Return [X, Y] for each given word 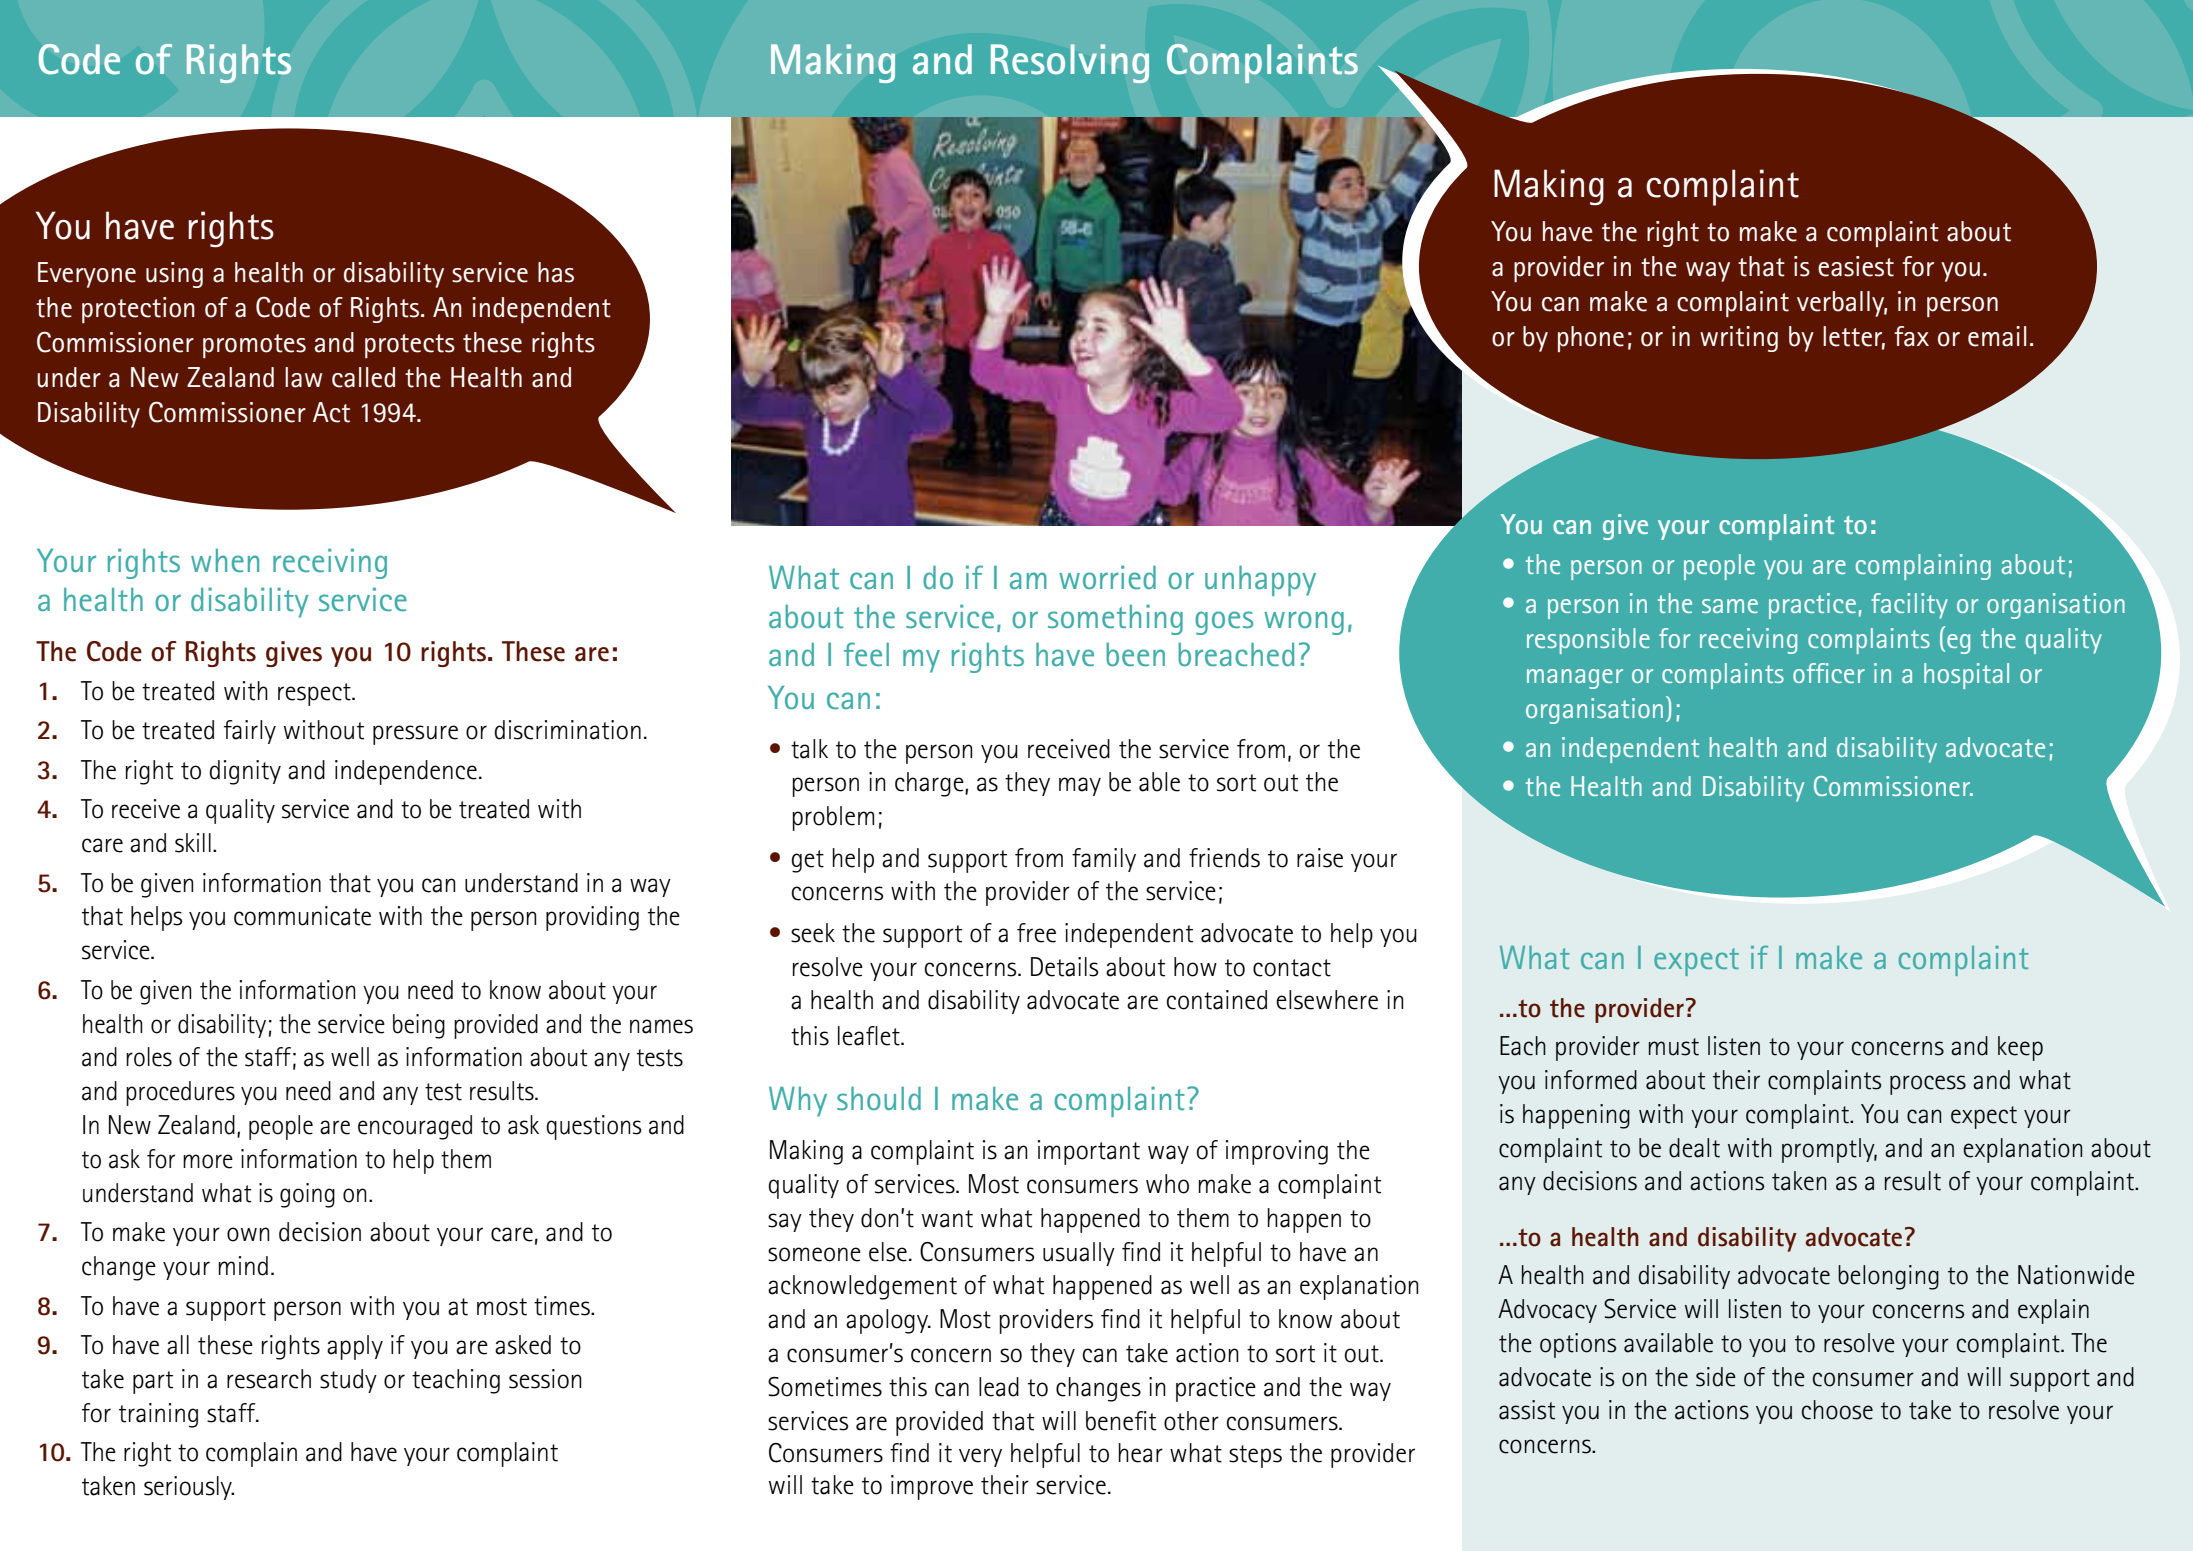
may [1080, 786]
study [348, 1381]
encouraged [415, 1127]
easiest [1856, 266]
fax [1911, 336]
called [363, 377]
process [1928, 1085]
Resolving [1070, 63]
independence [406, 772]
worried [1107, 577]
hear [1141, 1453]
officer [1829, 673]
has [556, 272]
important [1089, 1152]
